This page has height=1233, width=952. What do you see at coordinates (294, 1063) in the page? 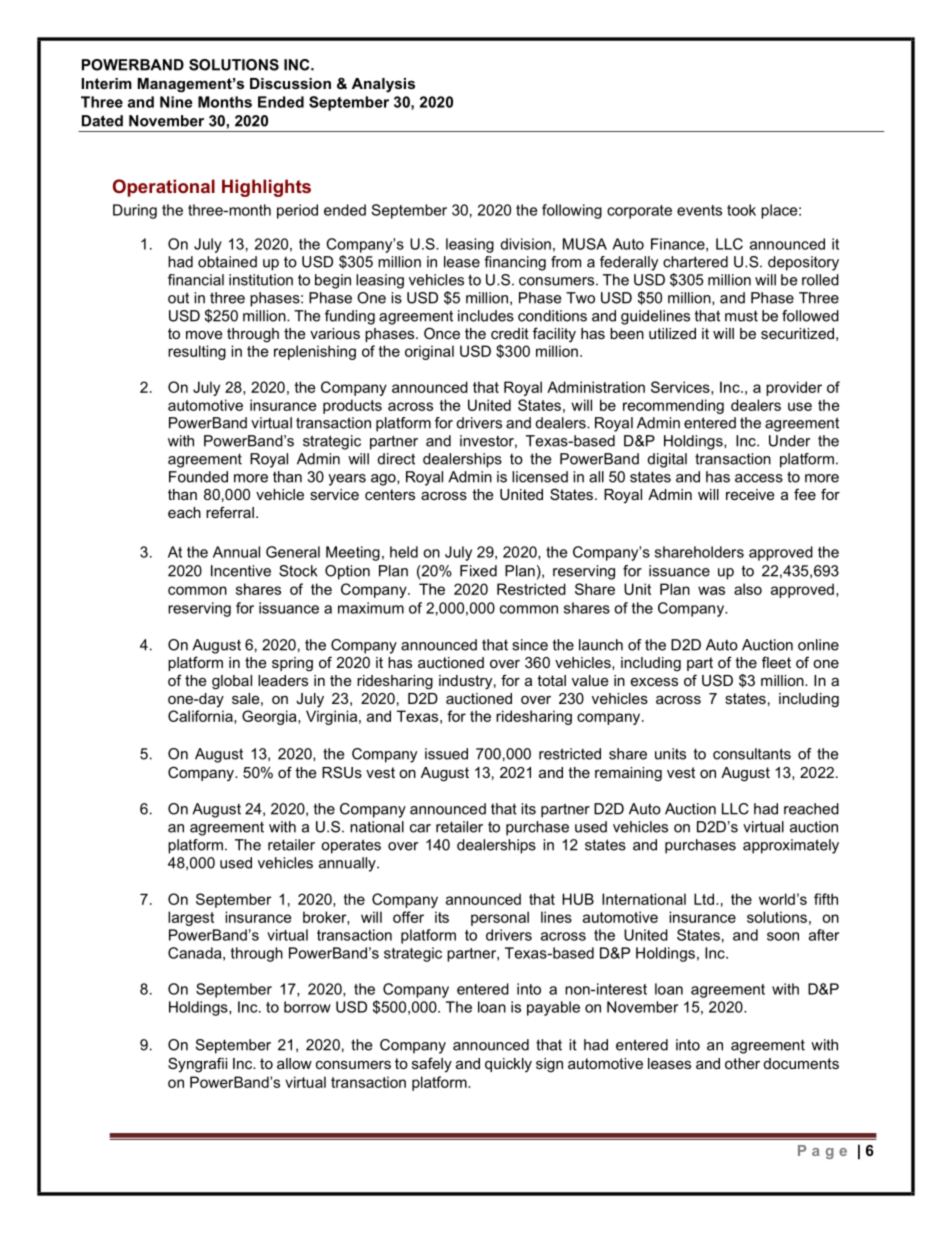
I see `allow` at bounding box center [294, 1063].
